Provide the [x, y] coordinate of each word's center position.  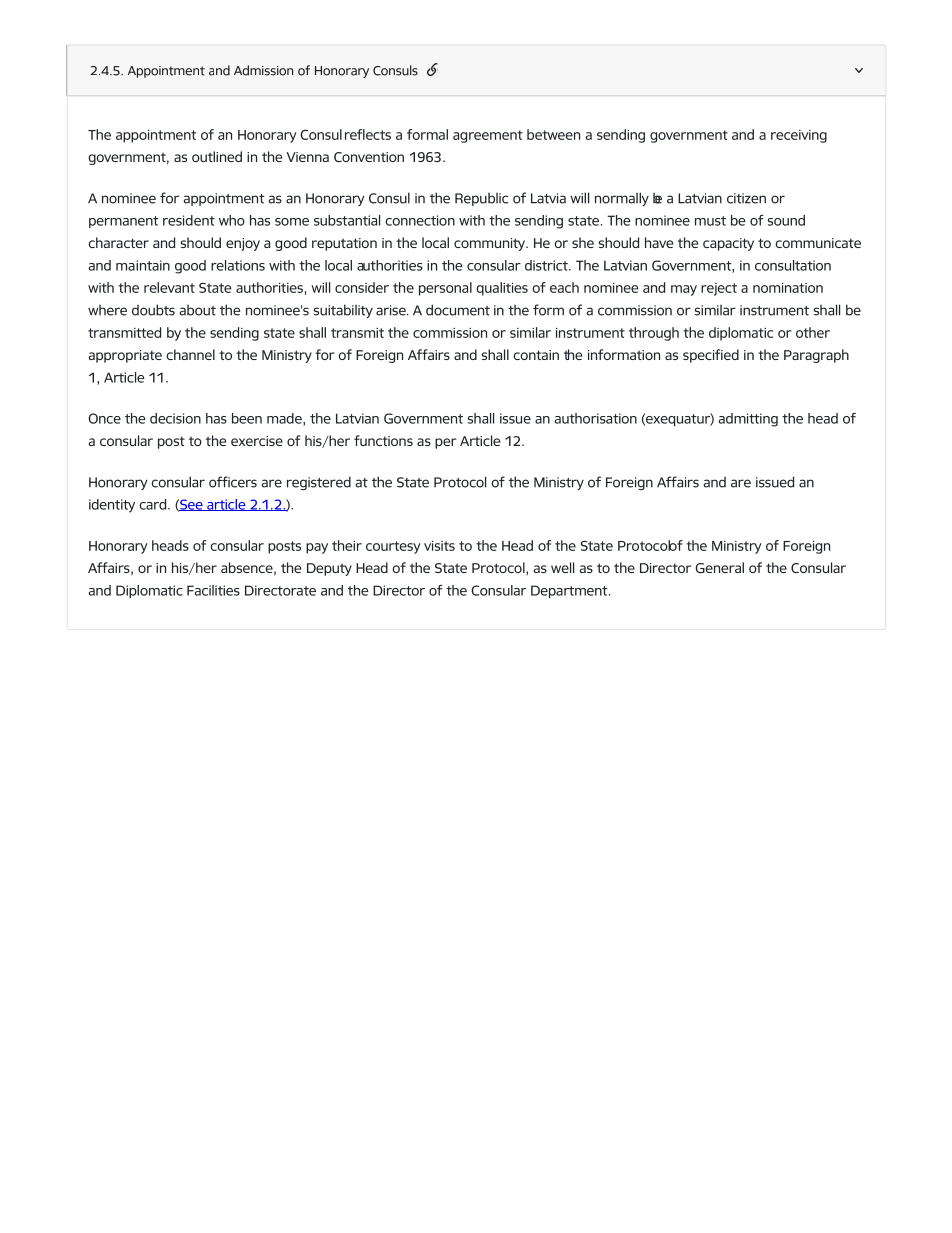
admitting [748, 420]
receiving [799, 136]
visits [439, 545]
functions [383, 440]
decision [175, 418]
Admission [263, 70]
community [491, 244]
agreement [488, 136]
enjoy [243, 244]
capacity [728, 244]
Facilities [213, 590]
